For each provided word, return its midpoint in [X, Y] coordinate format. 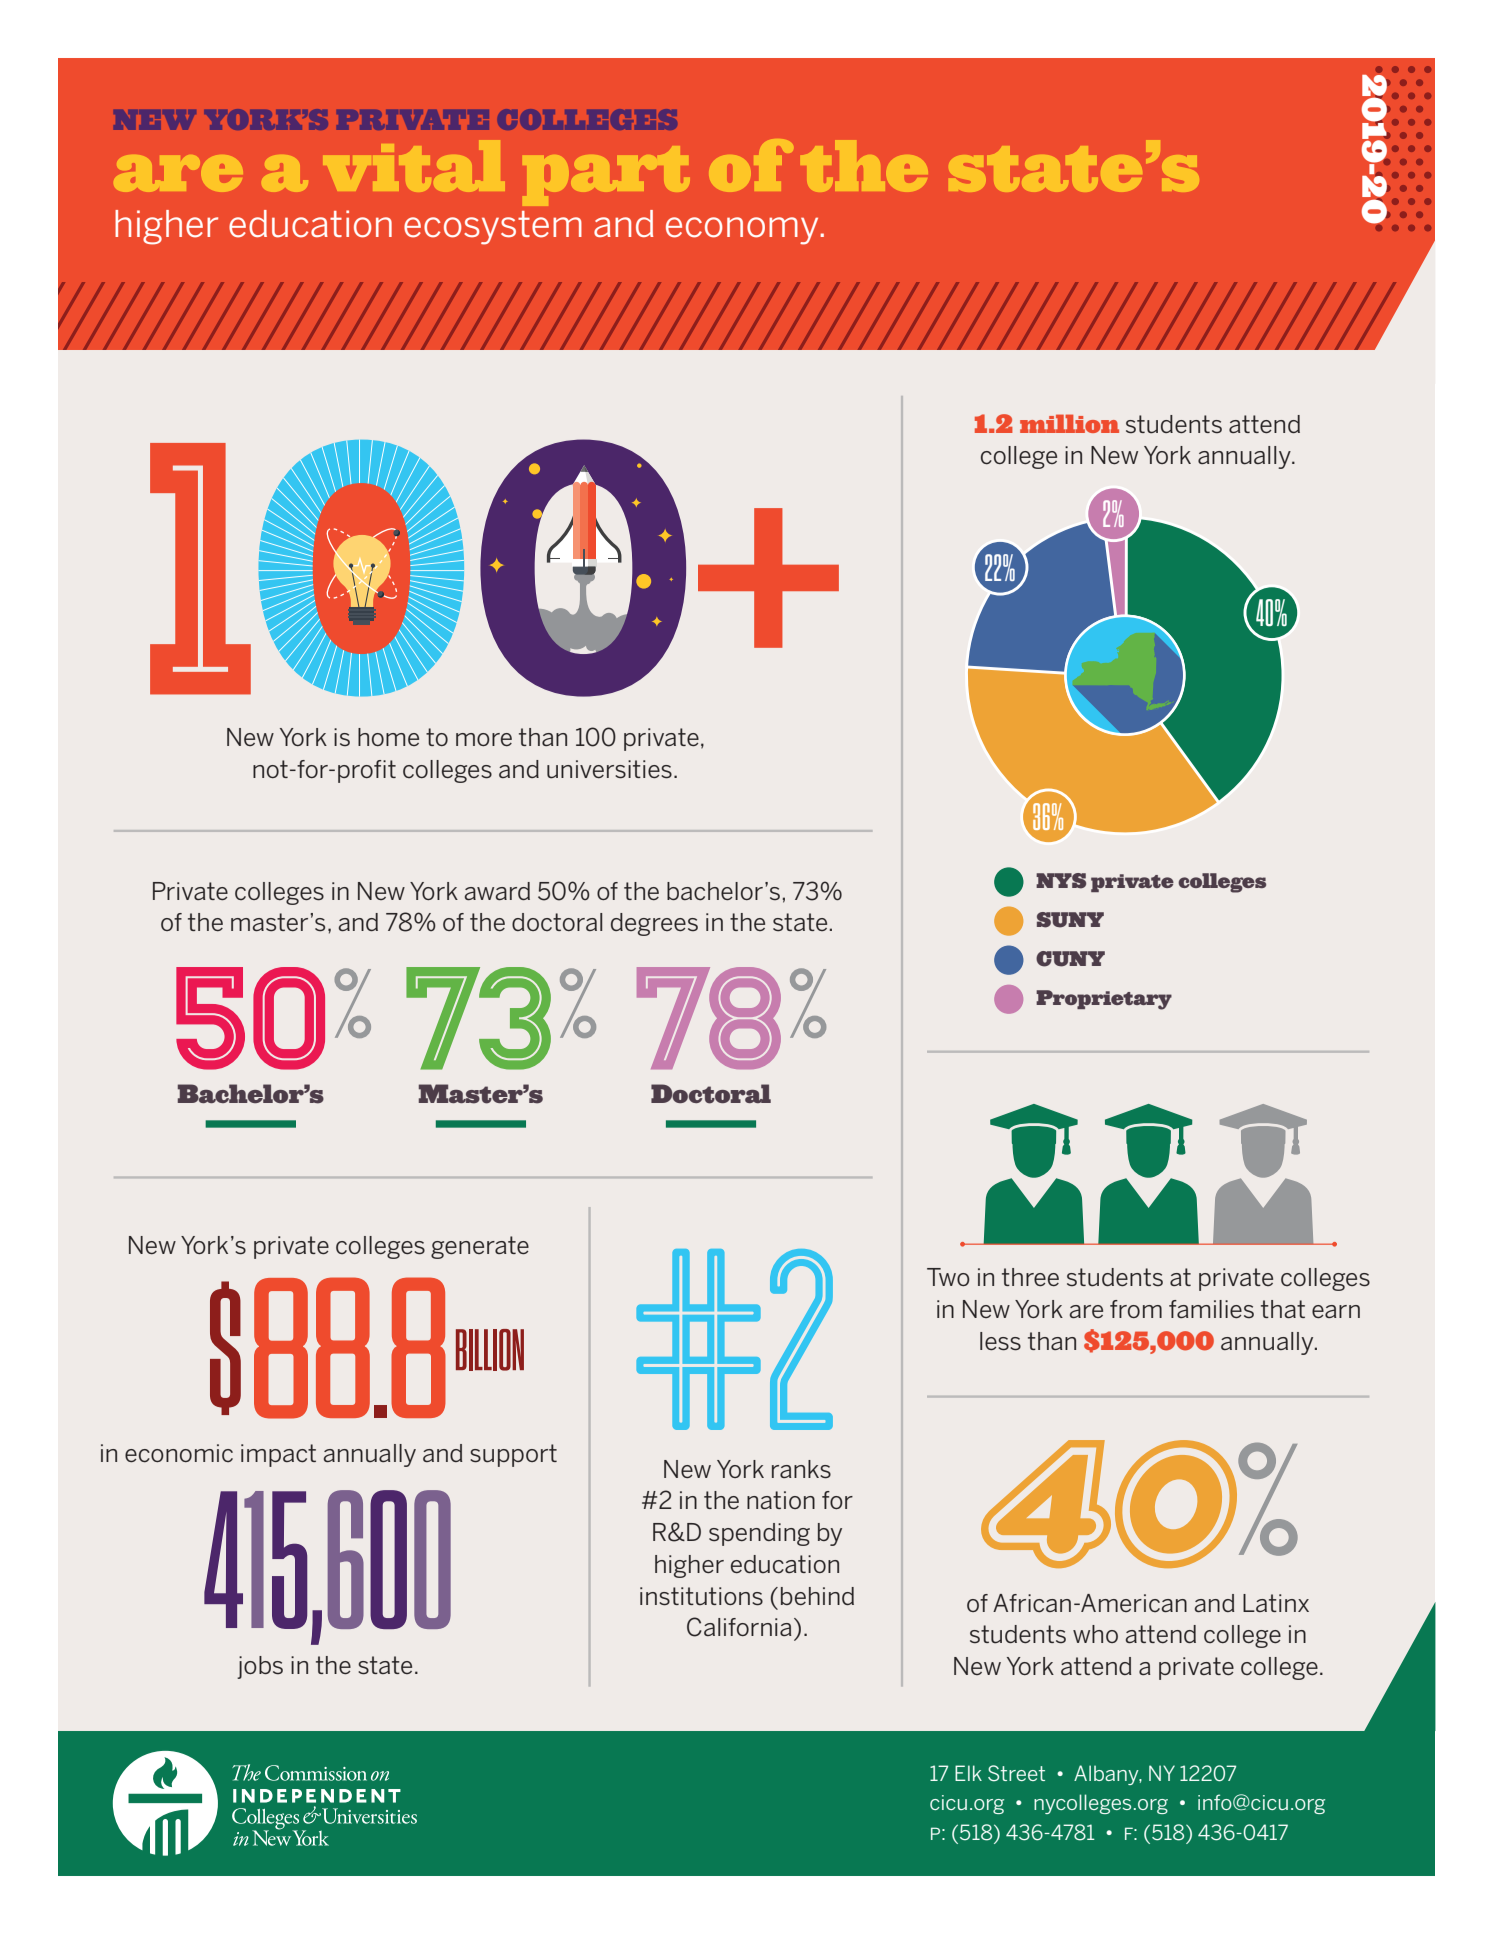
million [1069, 423]
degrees [654, 924]
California [739, 1627]
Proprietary [1104, 1000]
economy [743, 231]
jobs [260, 1667]
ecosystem [493, 228]
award [497, 891]
